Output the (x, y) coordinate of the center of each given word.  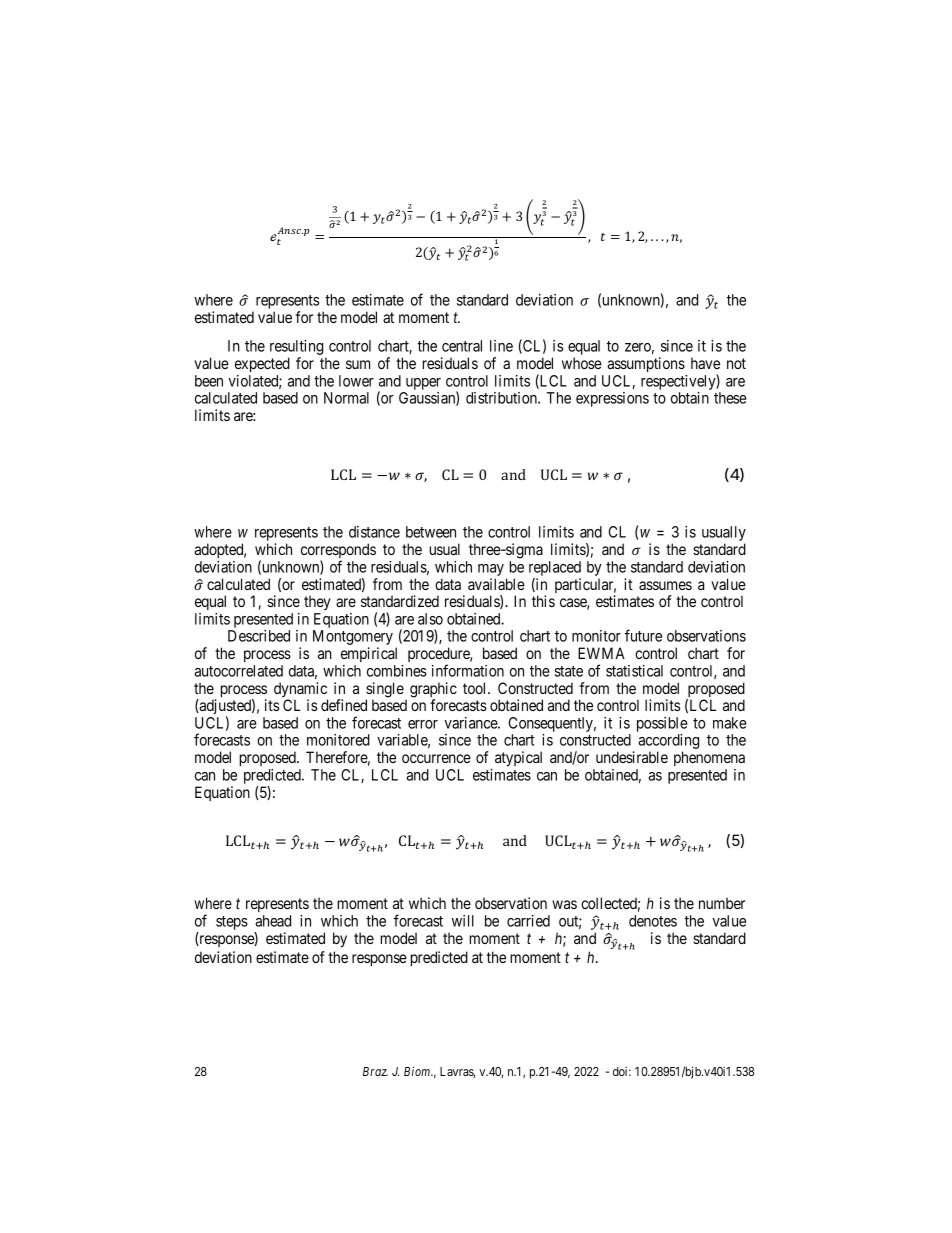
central (462, 346)
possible (662, 726)
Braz (375, 1071)
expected (262, 364)
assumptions (646, 364)
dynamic (301, 691)
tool (476, 688)
